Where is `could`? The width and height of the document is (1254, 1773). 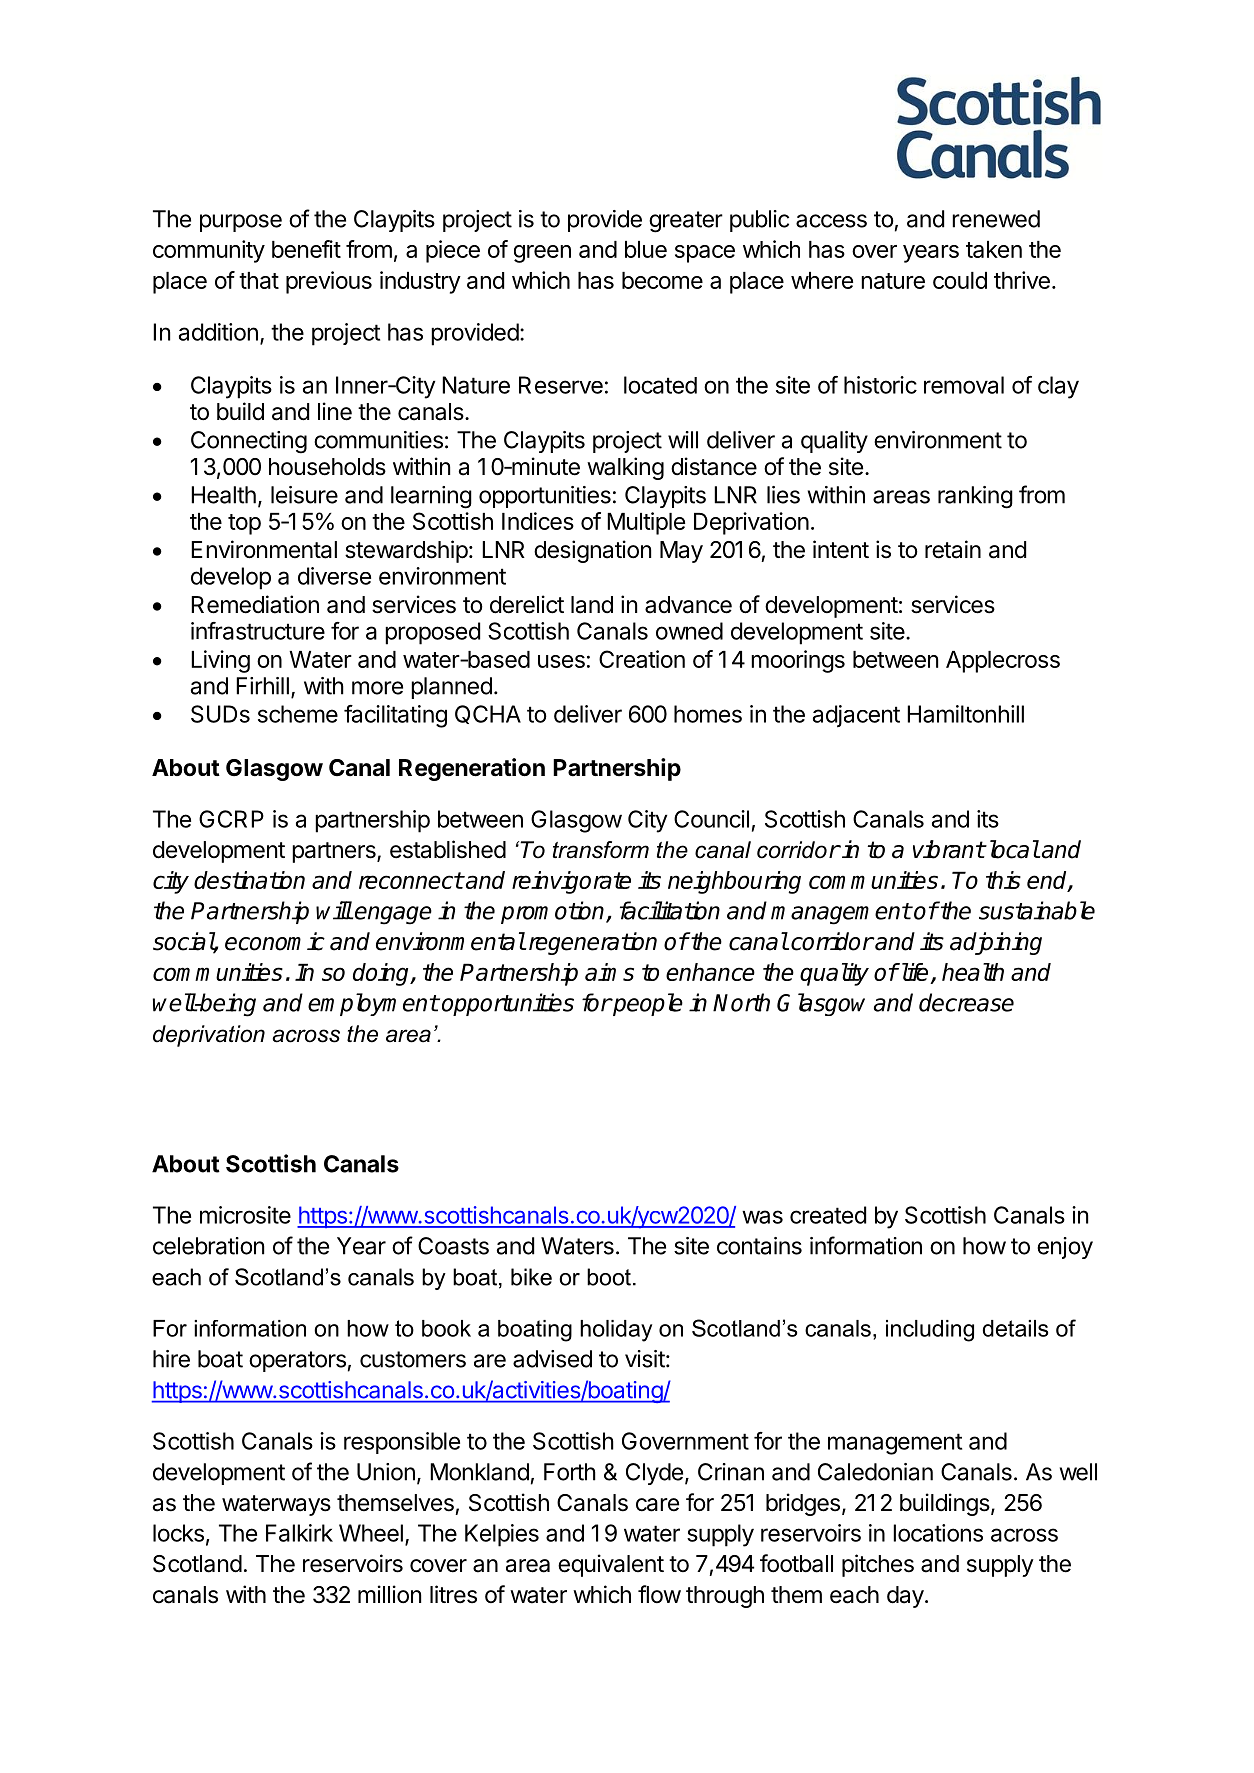 could is located at coordinates (960, 280).
